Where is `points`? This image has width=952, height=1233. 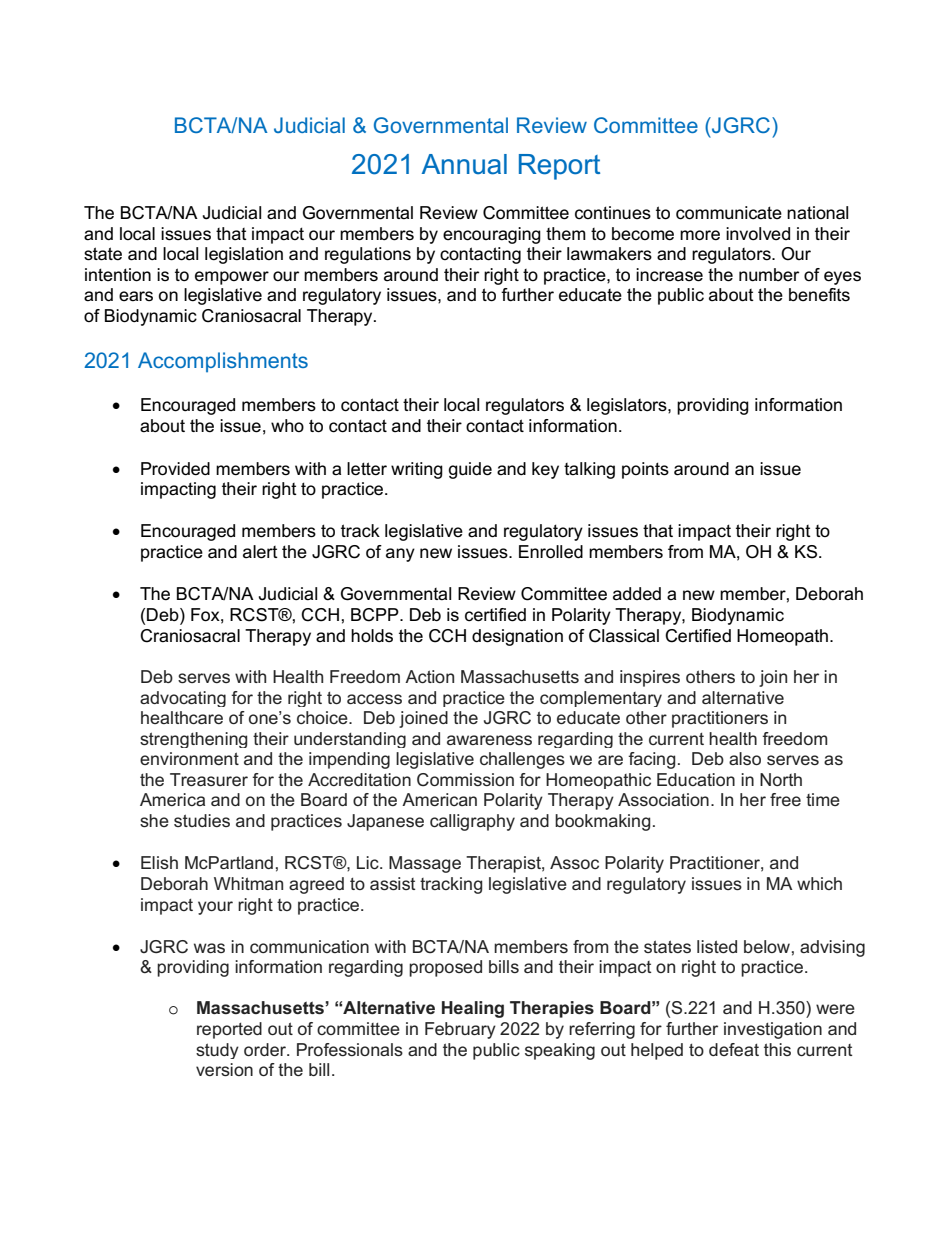 points is located at coordinates (645, 470).
